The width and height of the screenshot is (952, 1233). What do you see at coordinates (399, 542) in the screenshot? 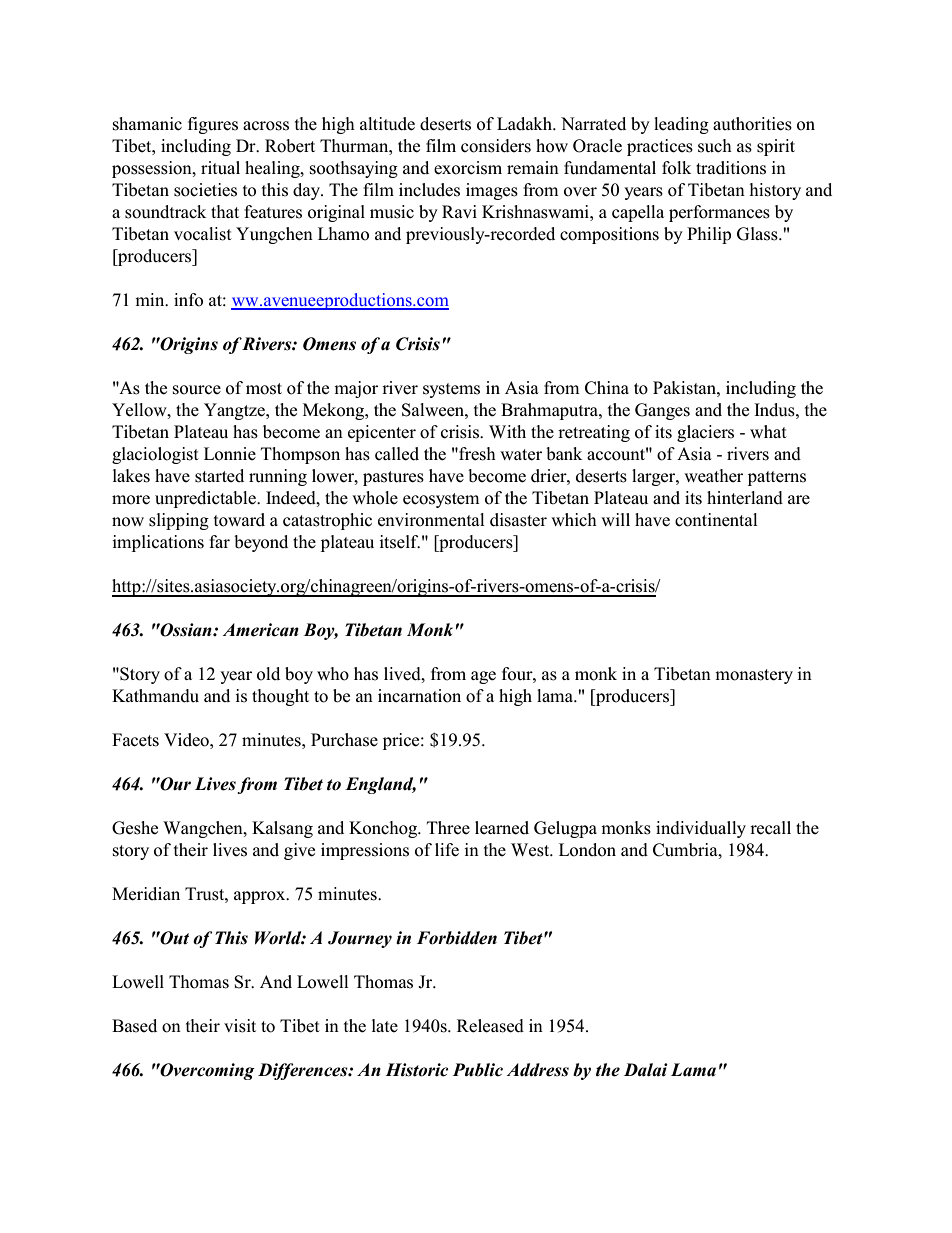
I see `itself` at bounding box center [399, 542].
